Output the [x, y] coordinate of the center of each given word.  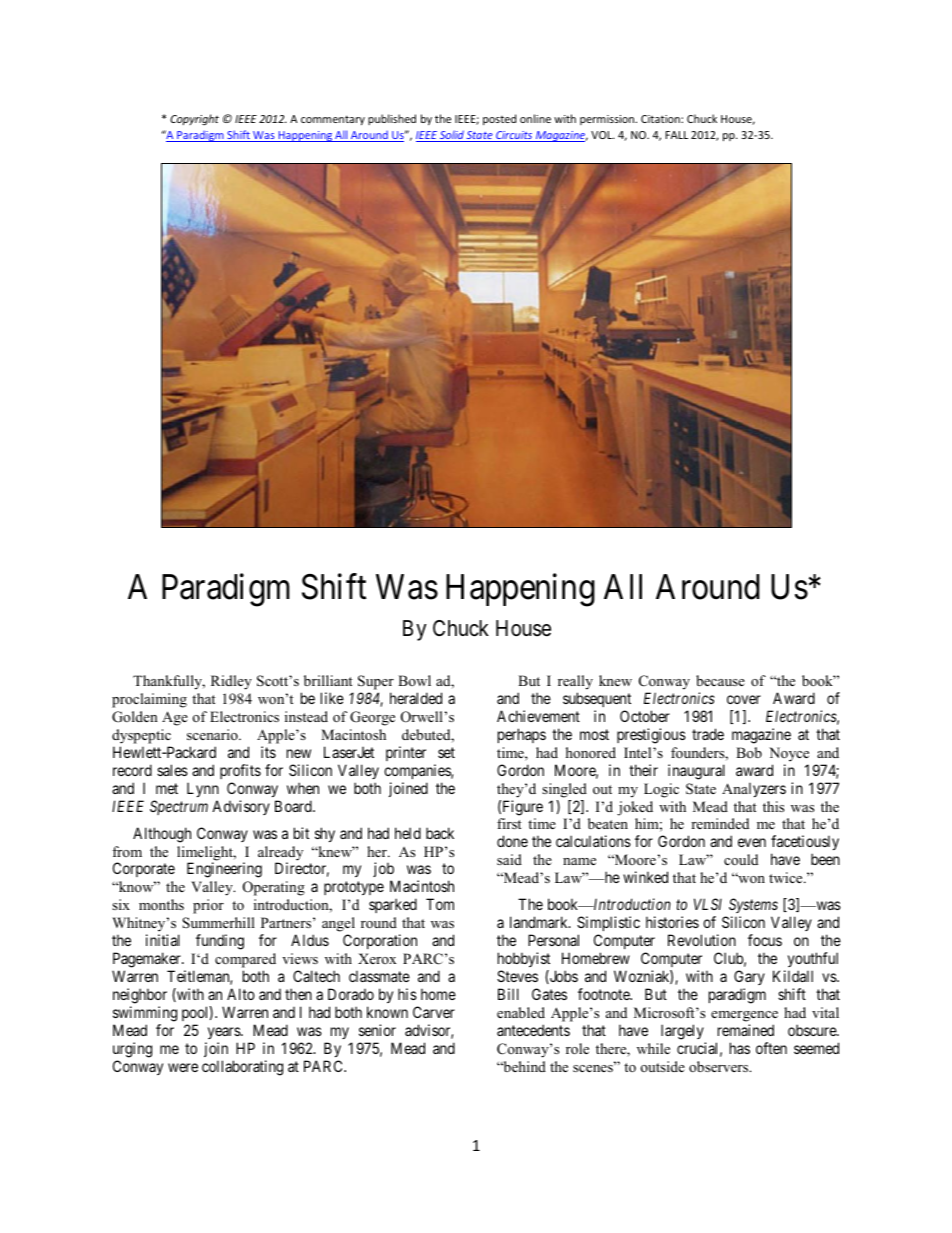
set [446, 752]
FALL [676, 135]
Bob [749, 752]
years [225, 1033]
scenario [213, 734]
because [720, 680]
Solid [452, 136]
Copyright [194, 119]
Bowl [414, 680]
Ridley [231, 682]
